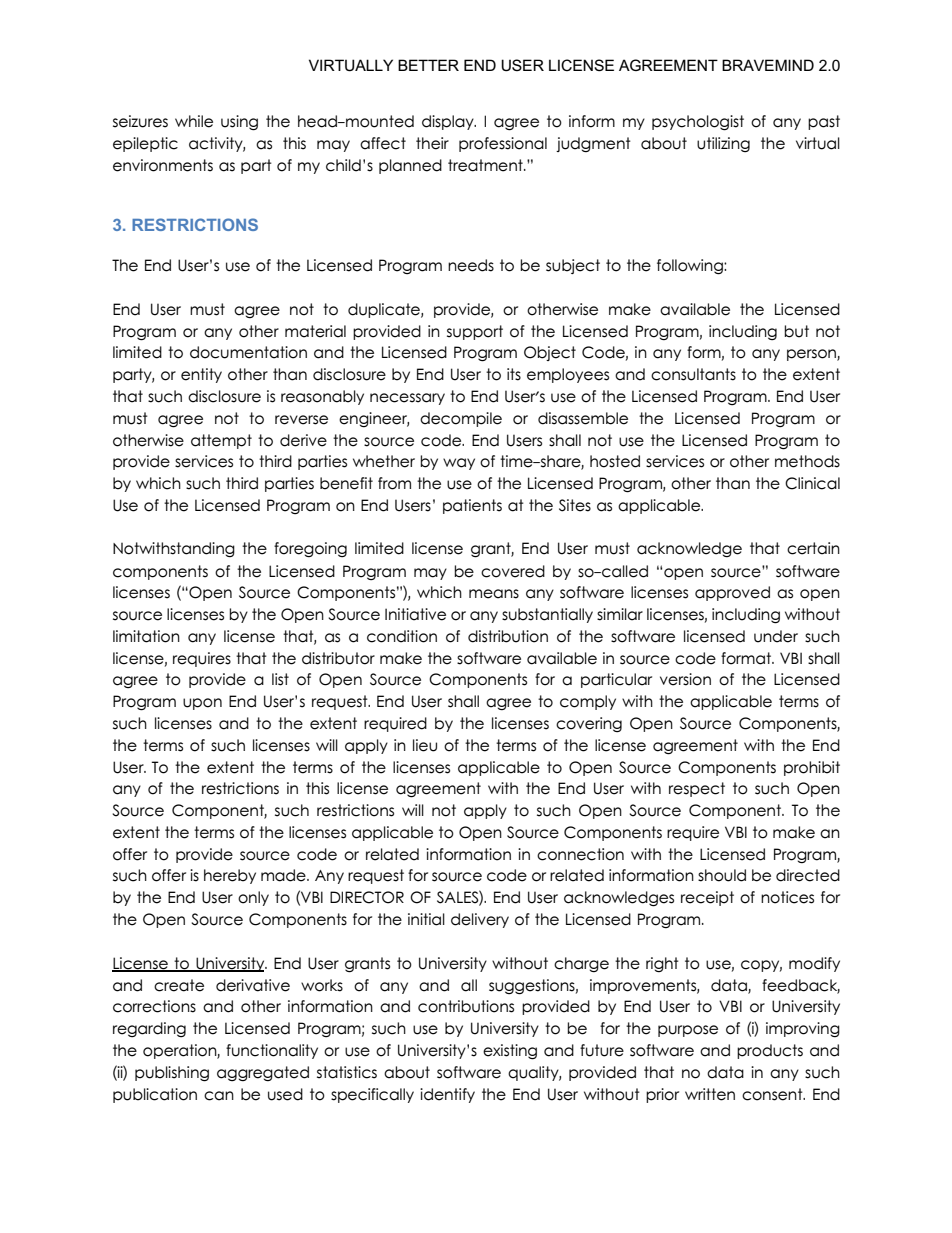  I want to click on upon, so click(202, 704).
